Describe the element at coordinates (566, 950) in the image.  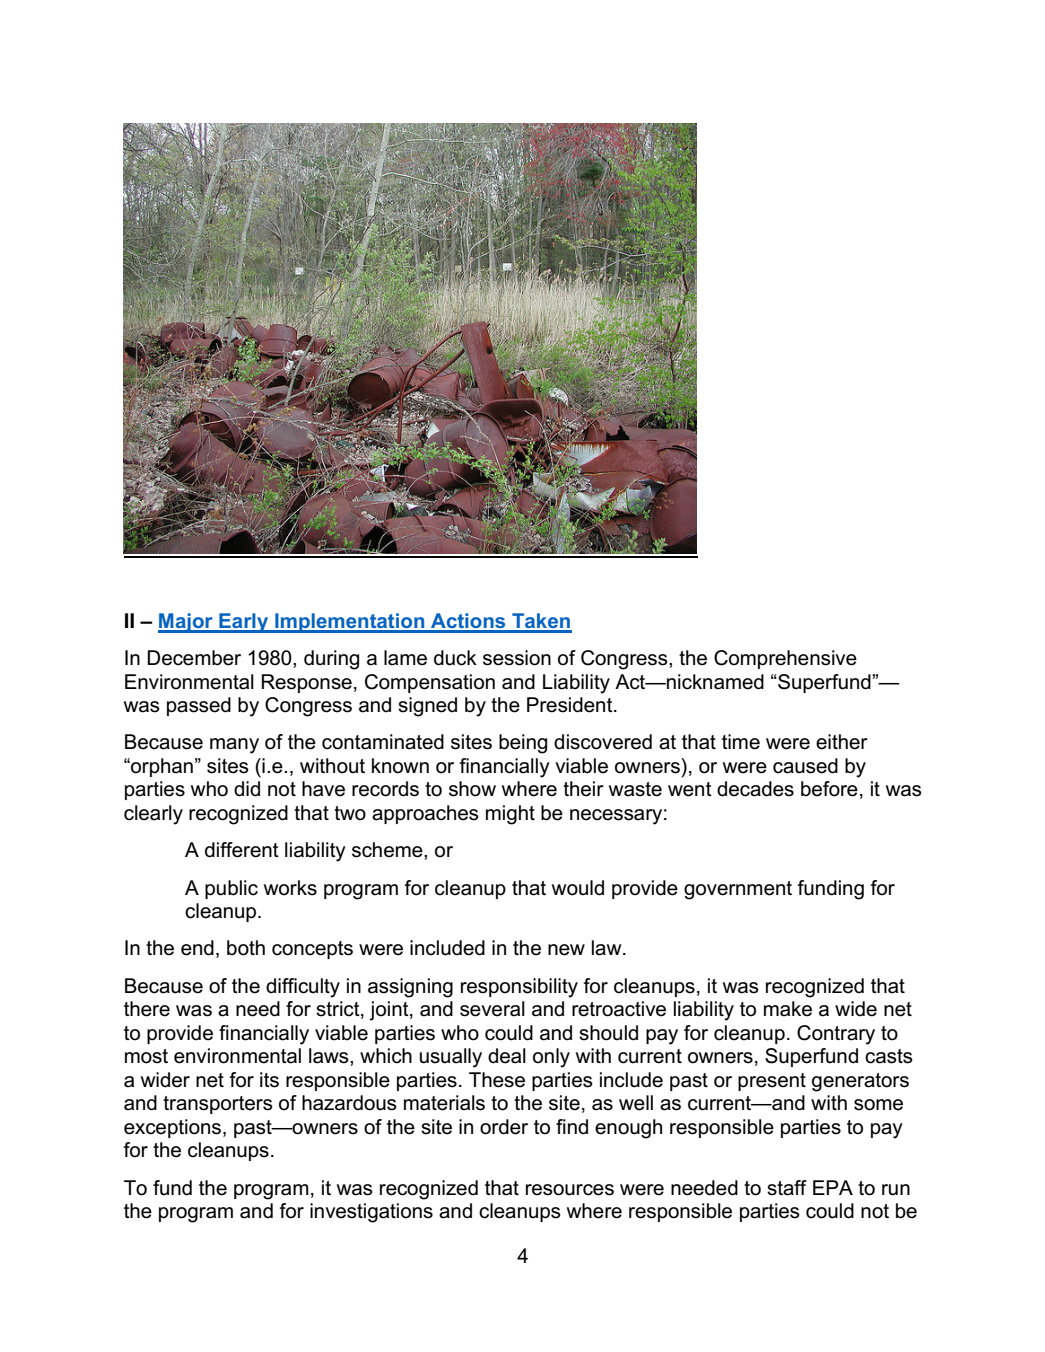
I see `new` at that location.
